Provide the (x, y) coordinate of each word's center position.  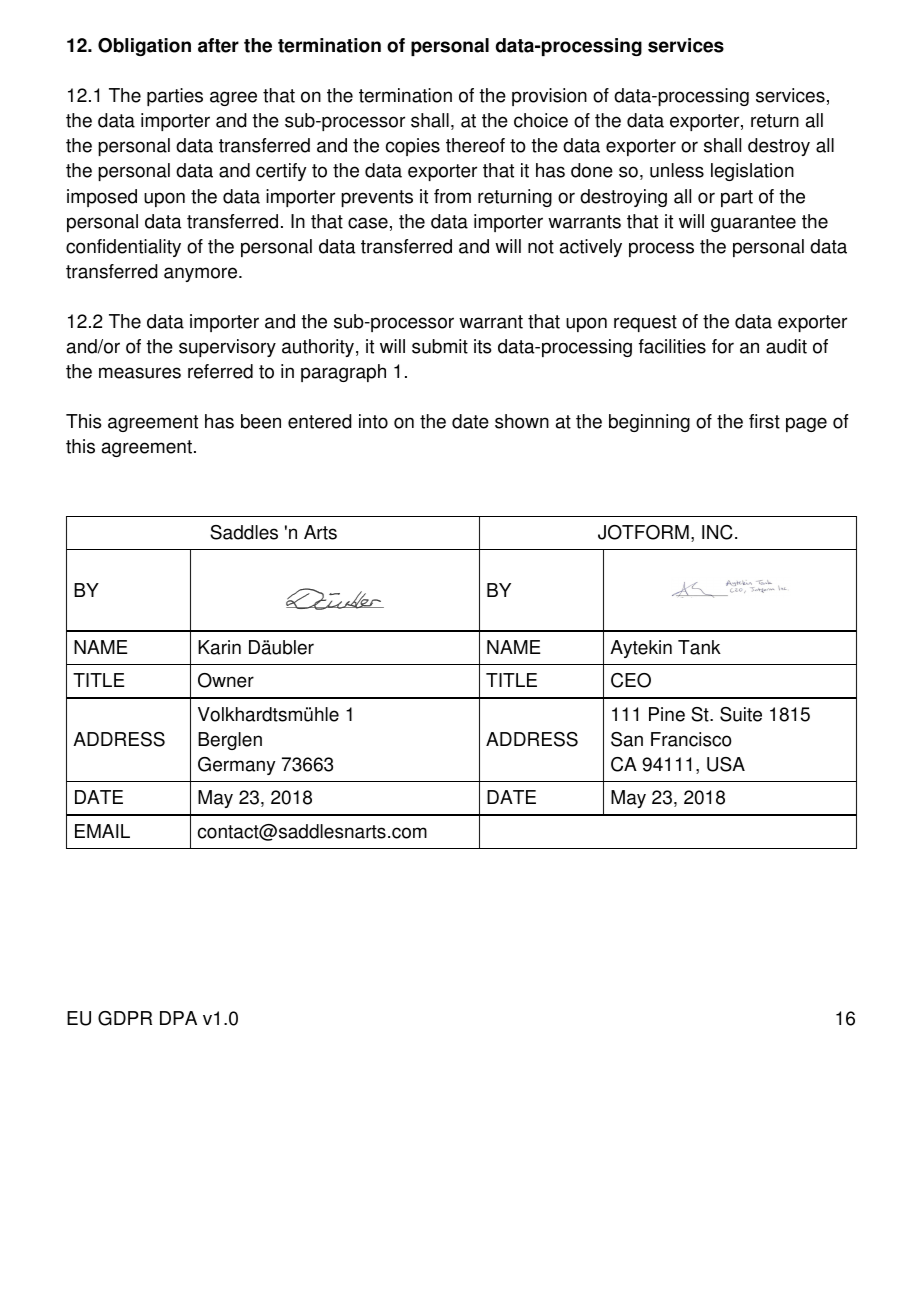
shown (522, 421)
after (218, 45)
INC (717, 532)
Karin (219, 647)
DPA (178, 1018)
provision (549, 97)
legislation (752, 172)
